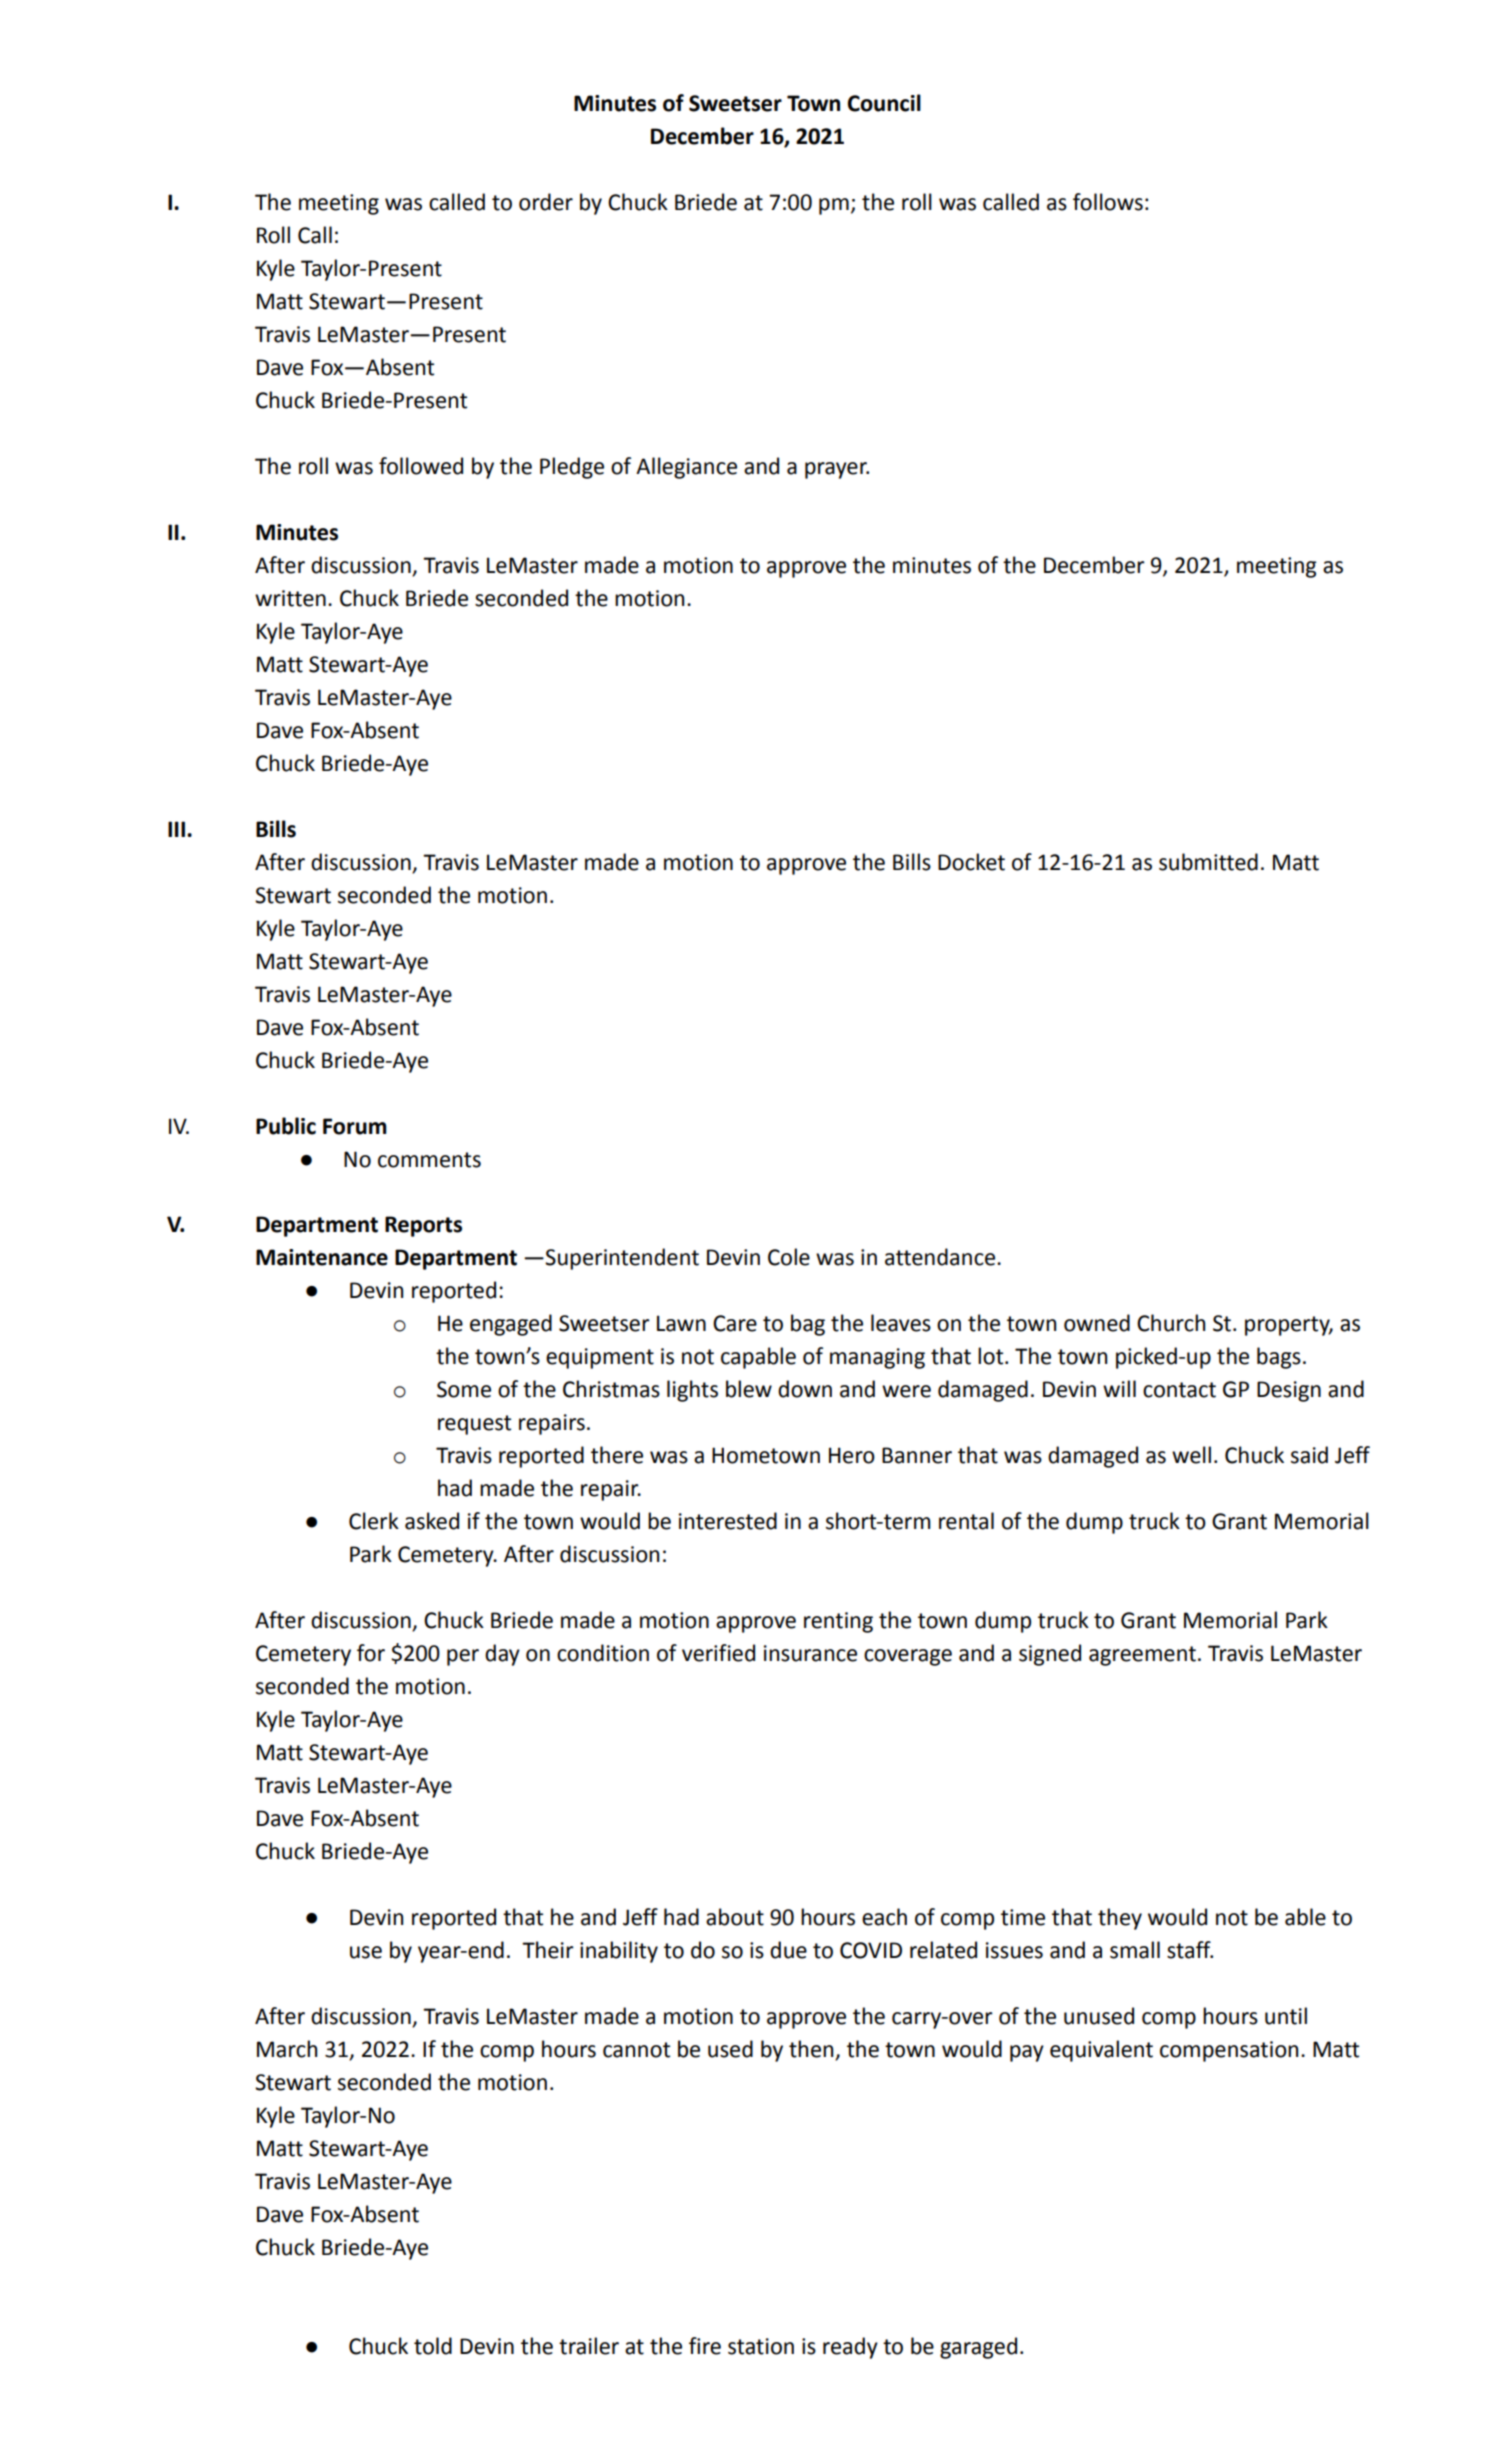 This image has width=1495, height=2462. What do you see at coordinates (322, 1257) in the image?
I see `Maintenance` at bounding box center [322, 1257].
